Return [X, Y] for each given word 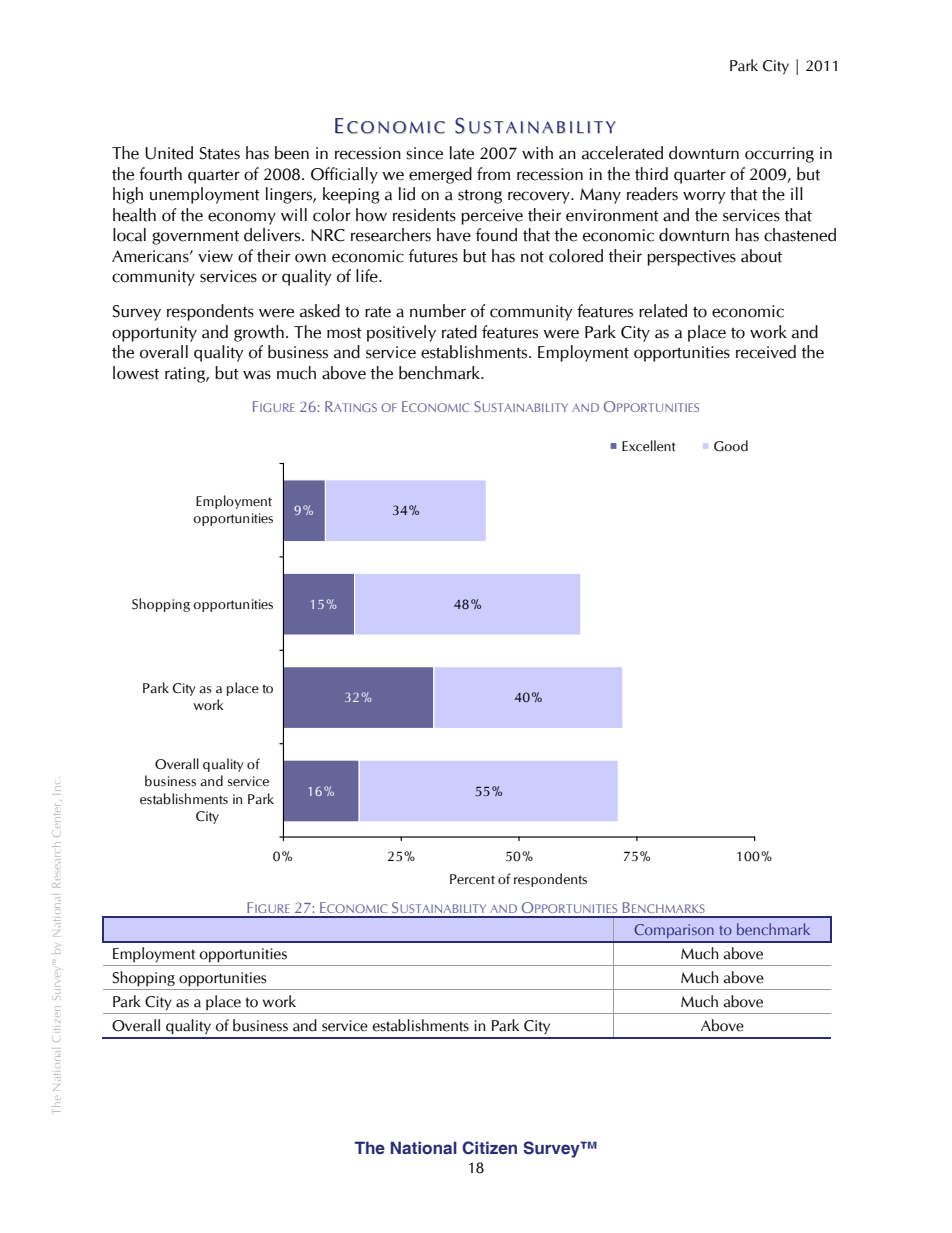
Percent [472, 879]
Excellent [649, 446]
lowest [136, 373]
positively [401, 333]
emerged [440, 175]
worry [704, 197]
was [257, 375]
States [220, 153]
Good [731, 446]
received [766, 352]
